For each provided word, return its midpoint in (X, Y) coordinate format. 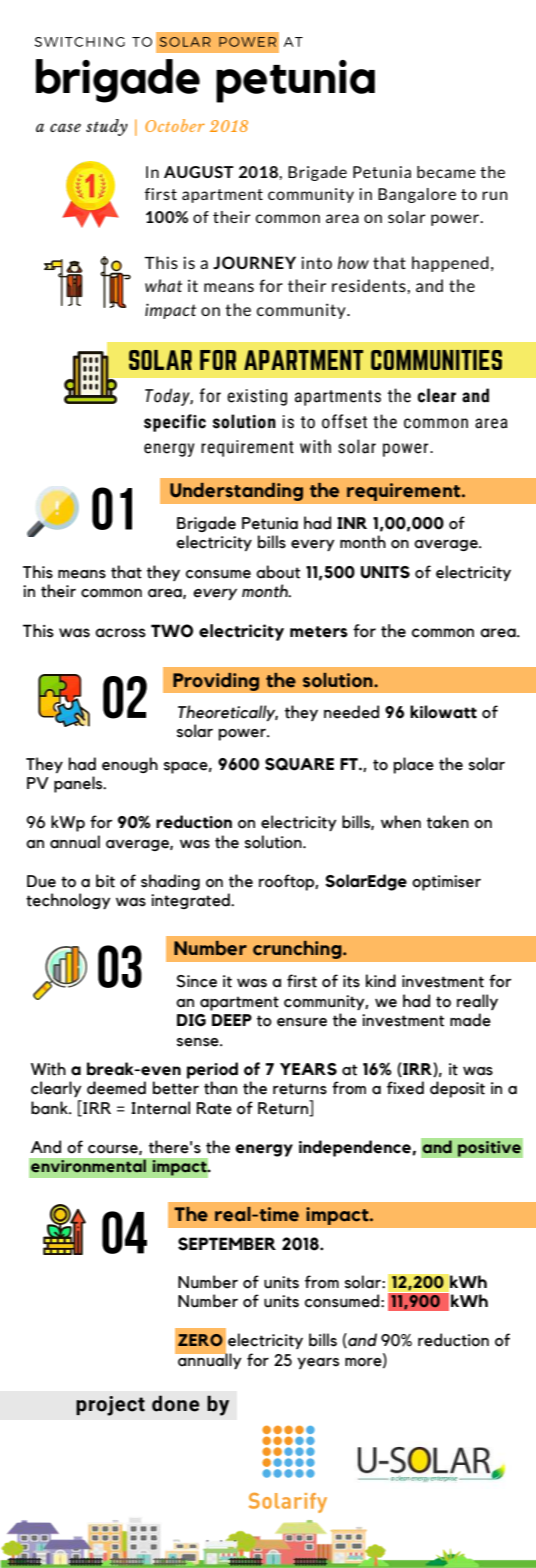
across (120, 633)
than (220, 1088)
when (401, 822)
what (163, 285)
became (446, 172)
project (110, 1406)
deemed (116, 1088)
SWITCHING (80, 42)
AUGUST (199, 172)
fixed (405, 1088)
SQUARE (299, 764)
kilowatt (443, 712)
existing (257, 397)
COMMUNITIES (436, 360)
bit (105, 881)
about (278, 572)
